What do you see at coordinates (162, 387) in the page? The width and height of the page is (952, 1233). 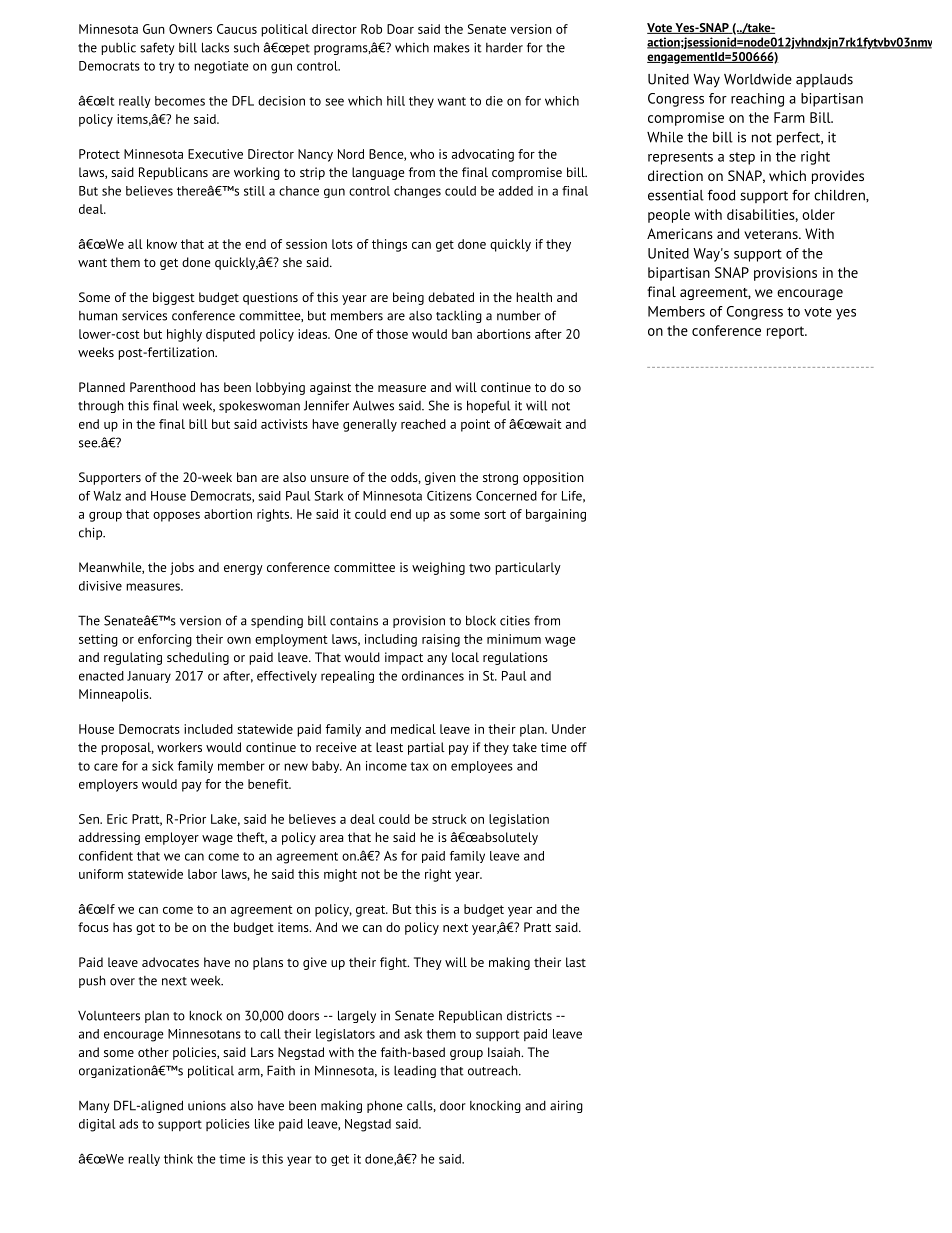 I see `Parenthood` at bounding box center [162, 387].
